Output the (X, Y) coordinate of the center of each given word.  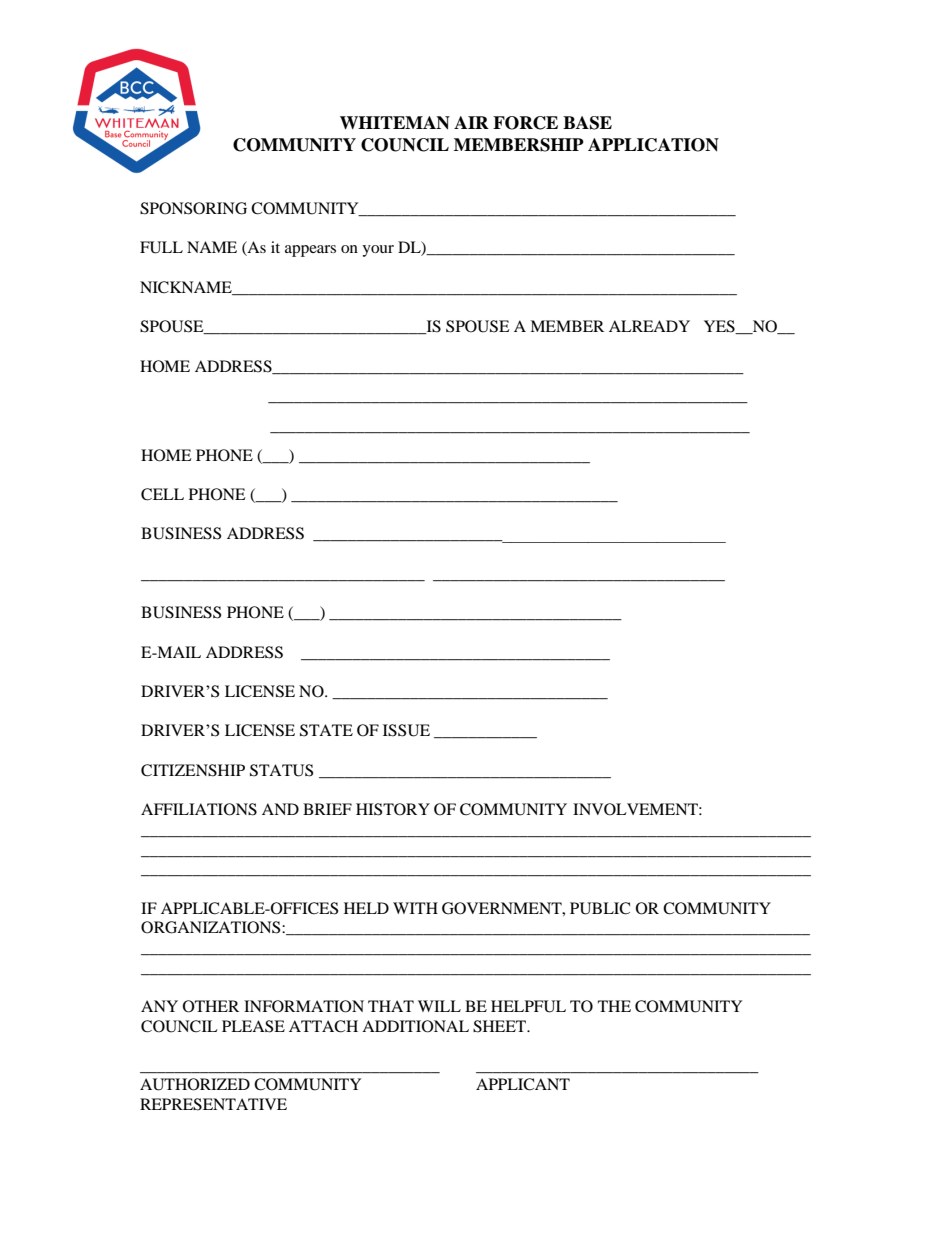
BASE (587, 123)
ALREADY (649, 326)
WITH (415, 908)
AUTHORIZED (195, 1084)
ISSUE (406, 730)
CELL (162, 494)
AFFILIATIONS (199, 809)
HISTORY (393, 809)
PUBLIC (600, 908)
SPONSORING (193, 208)
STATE (326, 730)
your (378, 251)
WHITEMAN (395, 123)
